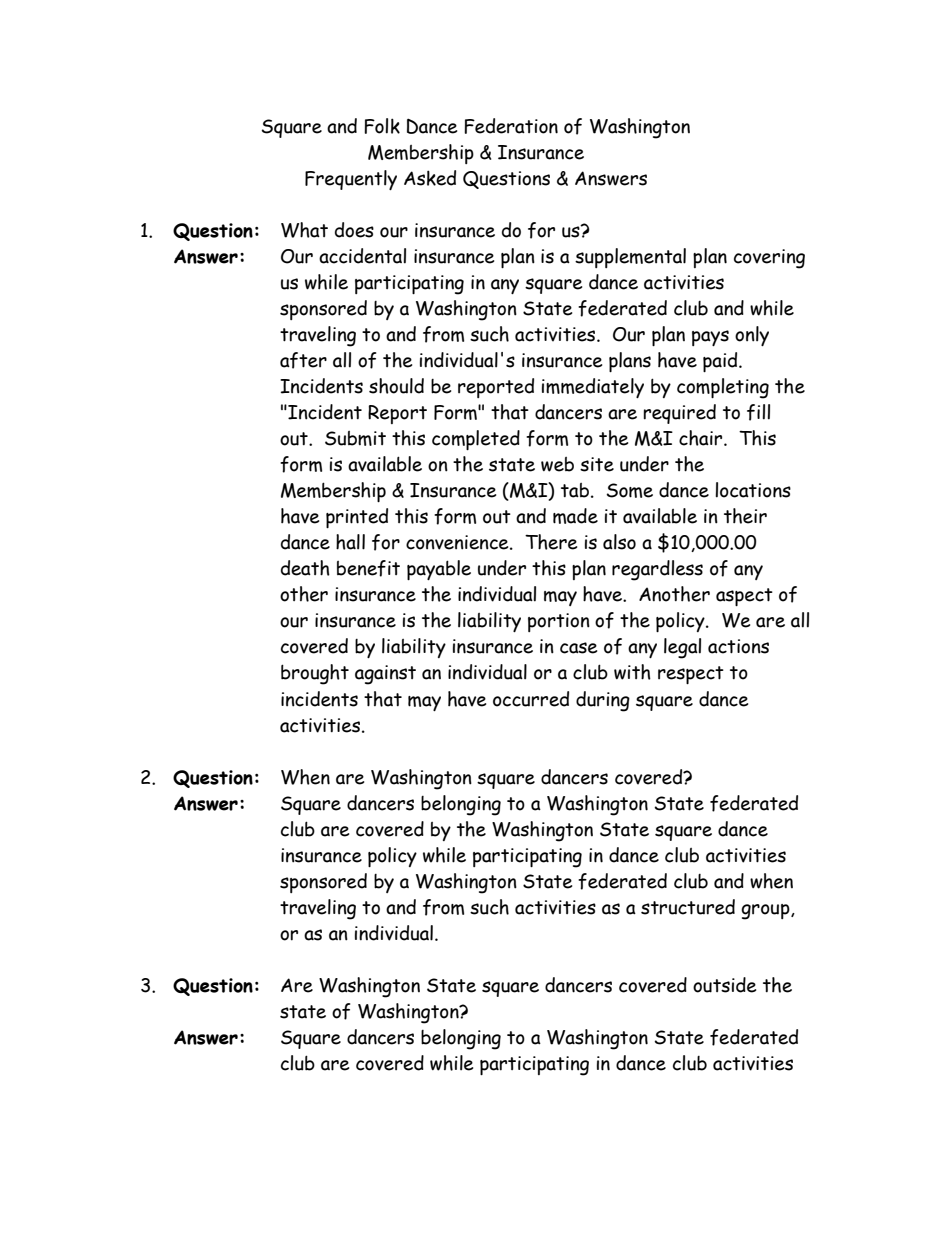 The height and width of the screenshot is (1233, 952). I want to click on covering, so click(769, 259).
